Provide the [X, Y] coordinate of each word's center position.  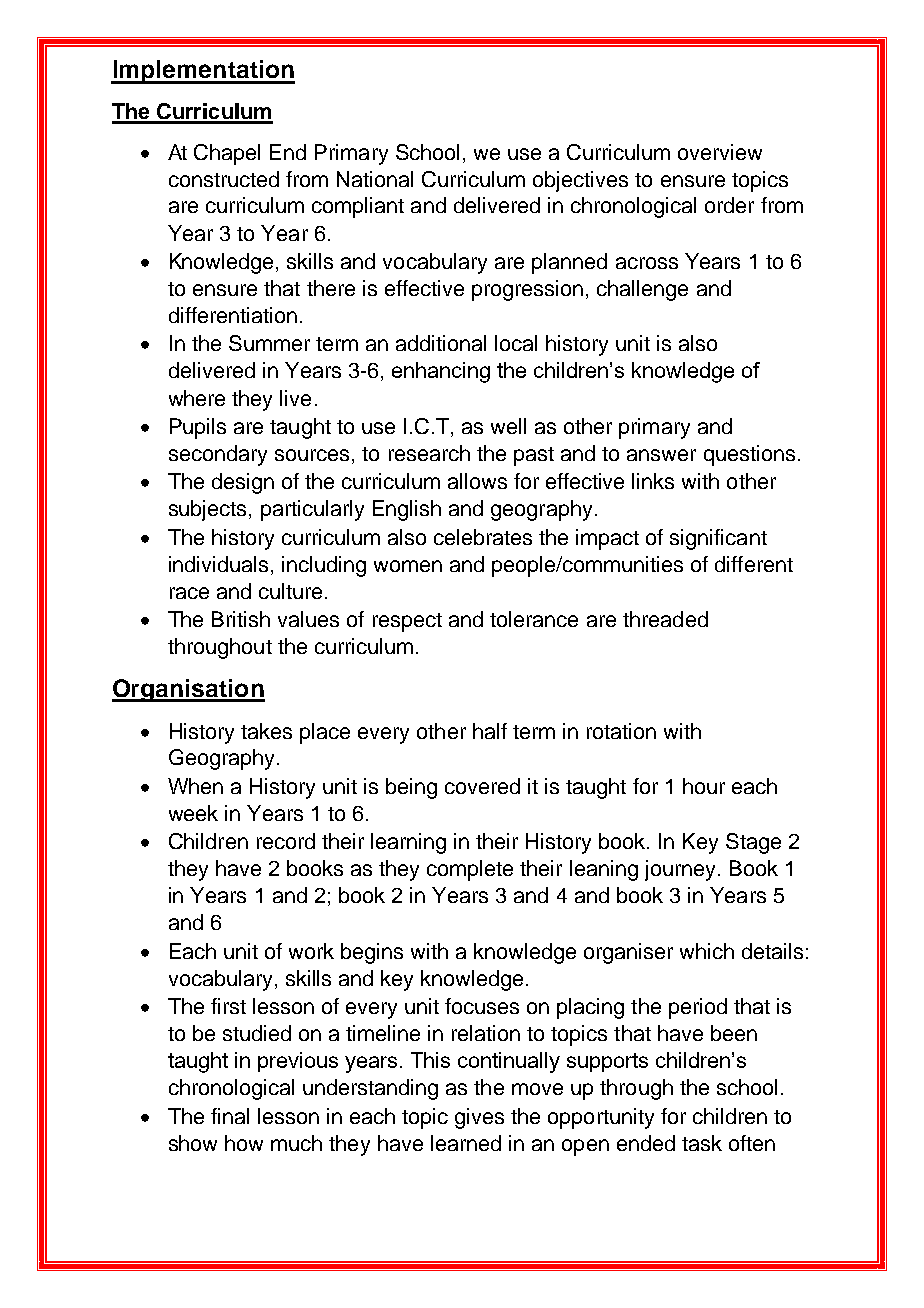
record [286, 841]
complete [470, 870]
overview [720, 152]
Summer [269, 343]
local [516, 343]
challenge [642, 290]
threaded [665, 619]
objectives [580, 181]
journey [680, 870]
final [230, 1116]
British [241, 619]
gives [479, 1118]
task [702, 1143]
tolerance [534, 619]
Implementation [203, 72]
